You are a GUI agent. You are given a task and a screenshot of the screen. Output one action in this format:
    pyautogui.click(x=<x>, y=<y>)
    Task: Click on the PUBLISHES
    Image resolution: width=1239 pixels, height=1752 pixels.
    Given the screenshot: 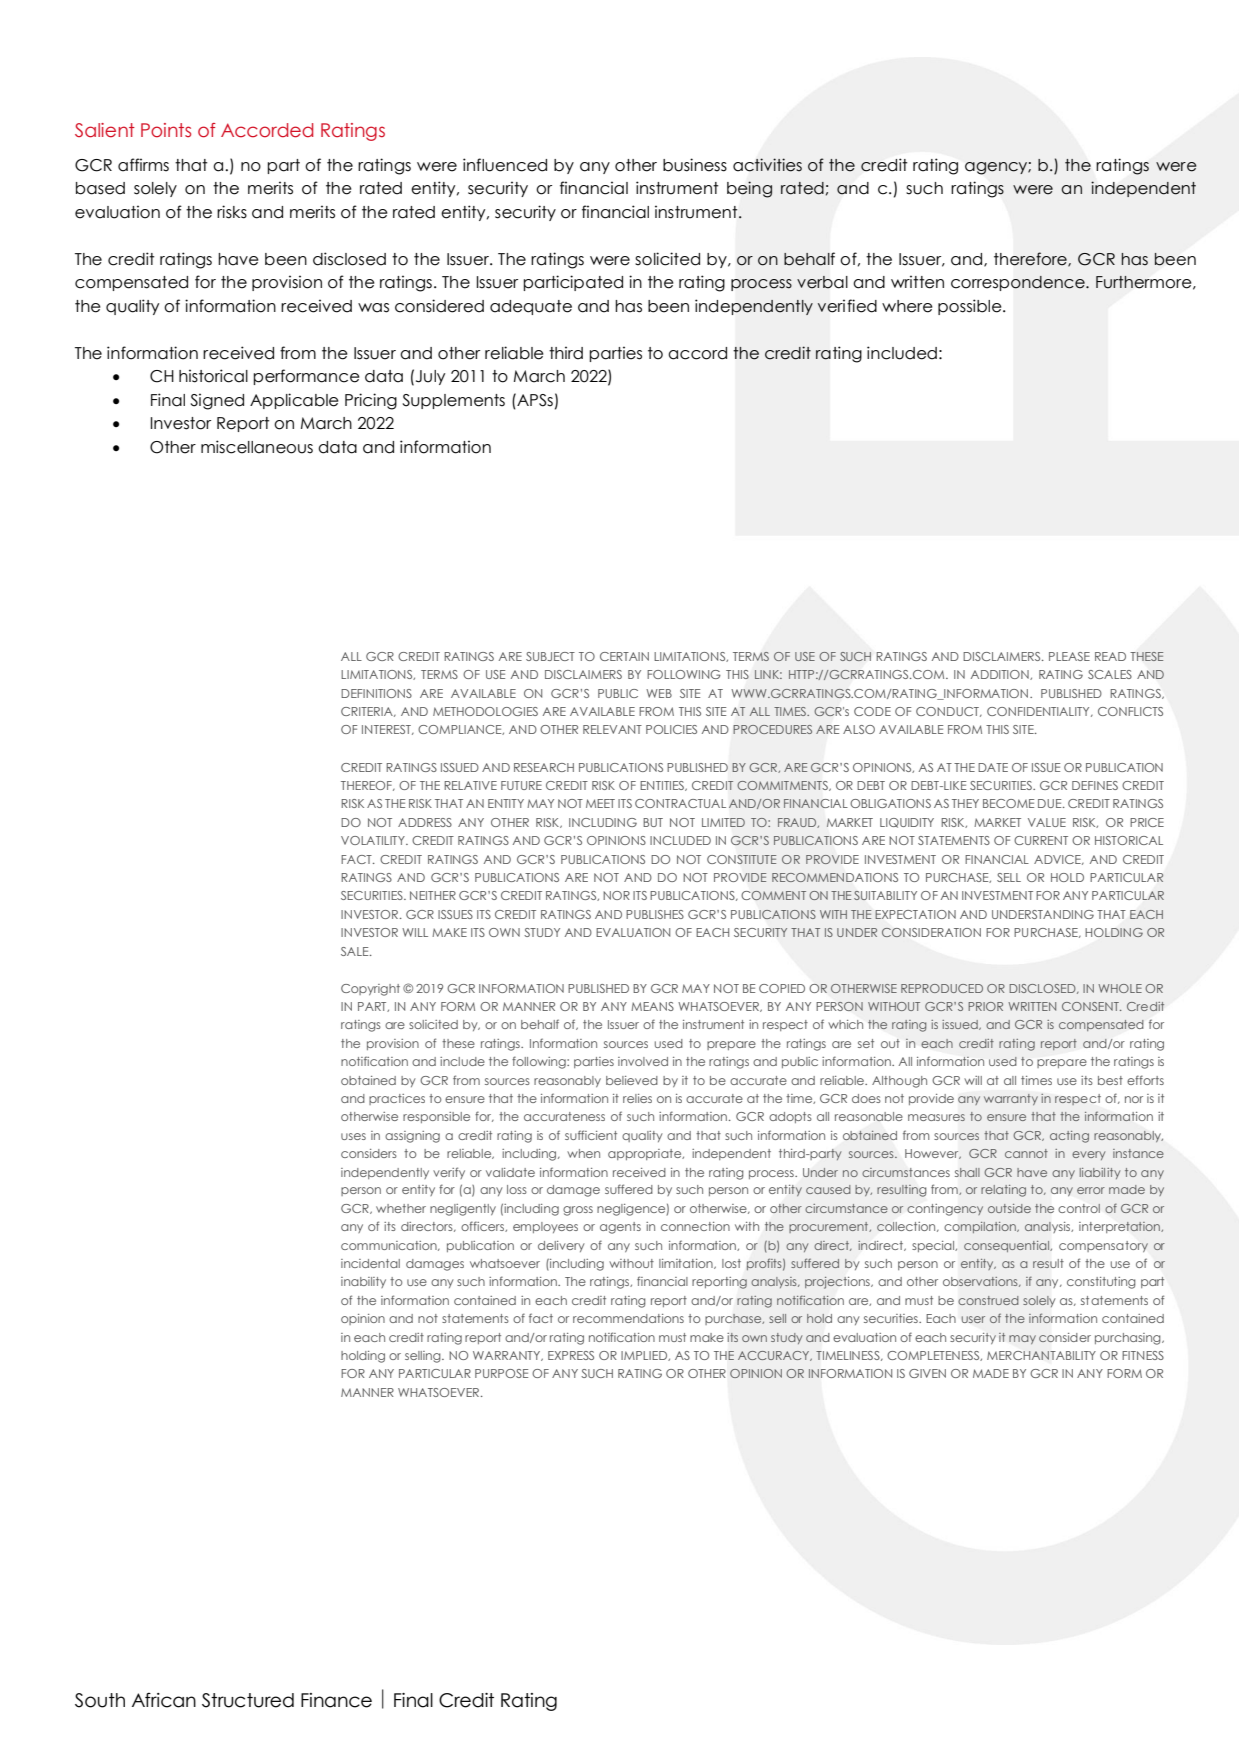 What is the action you would take?
    pyautogui.click(x=655, y=914)
